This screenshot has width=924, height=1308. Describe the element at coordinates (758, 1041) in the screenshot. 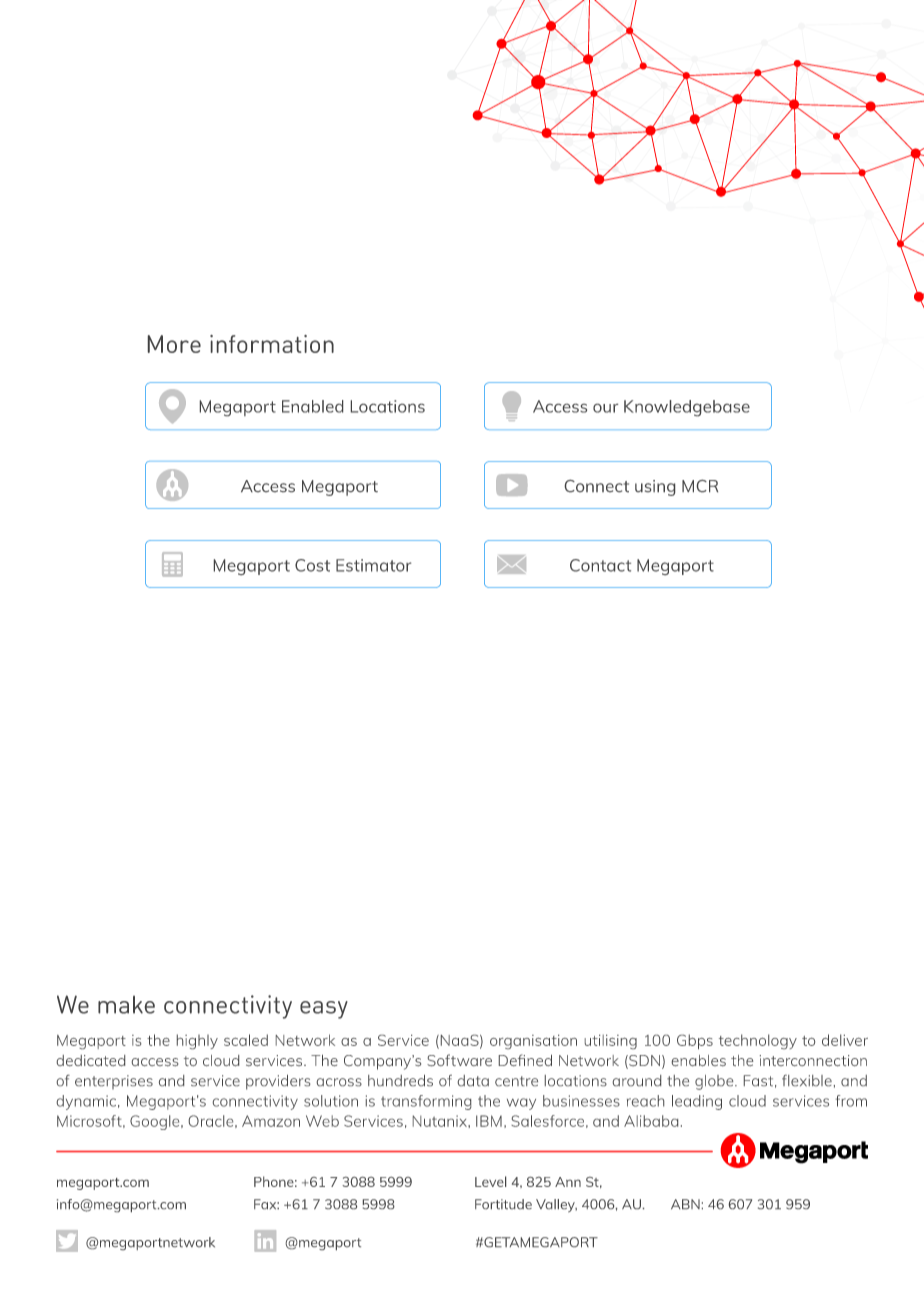

I see `technology` at that location.
